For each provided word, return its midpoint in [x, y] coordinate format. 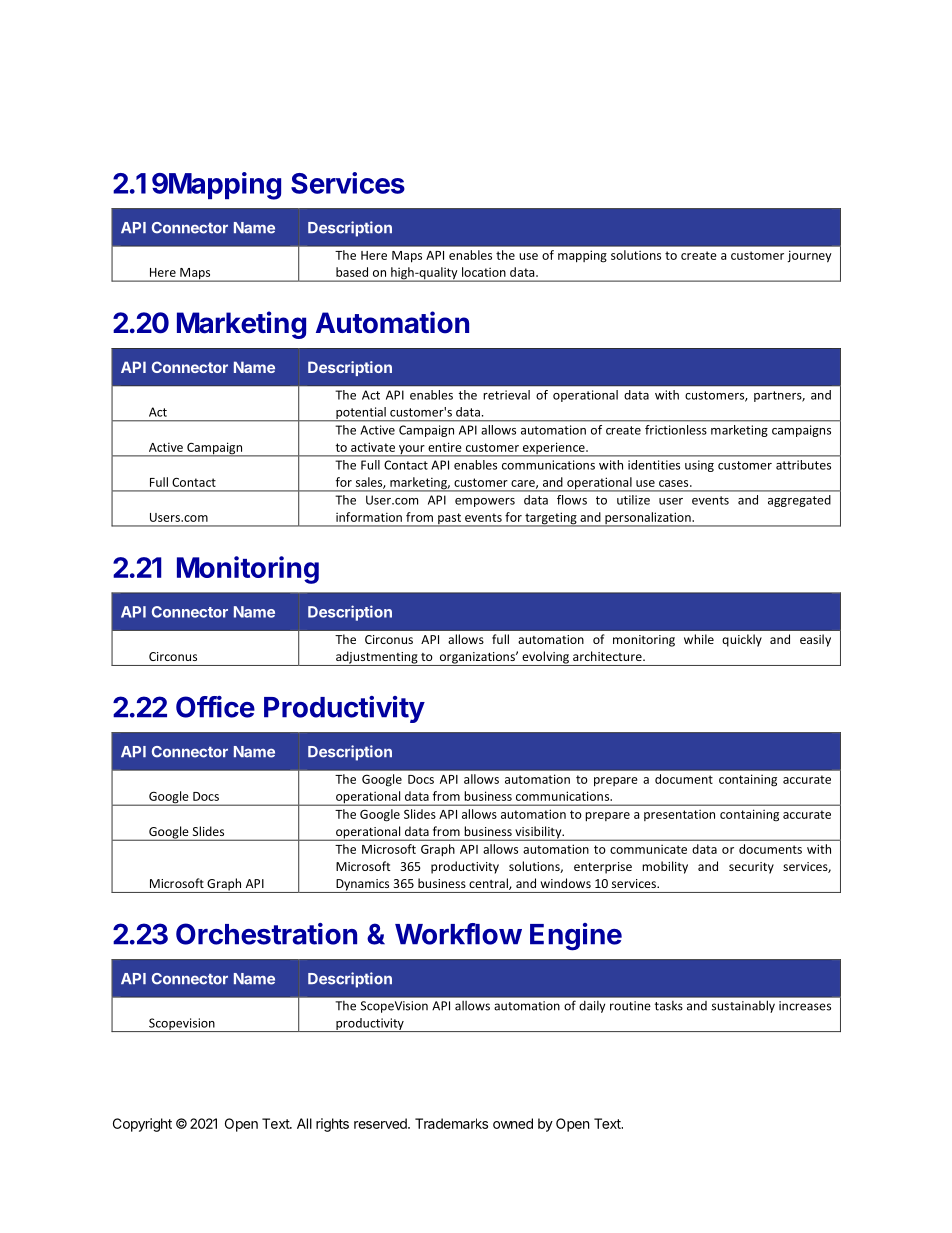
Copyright [142, 1125]
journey [809, 256]
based [352, 272]
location [484, 272]
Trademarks [451, 1123]
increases [805, 1006]
